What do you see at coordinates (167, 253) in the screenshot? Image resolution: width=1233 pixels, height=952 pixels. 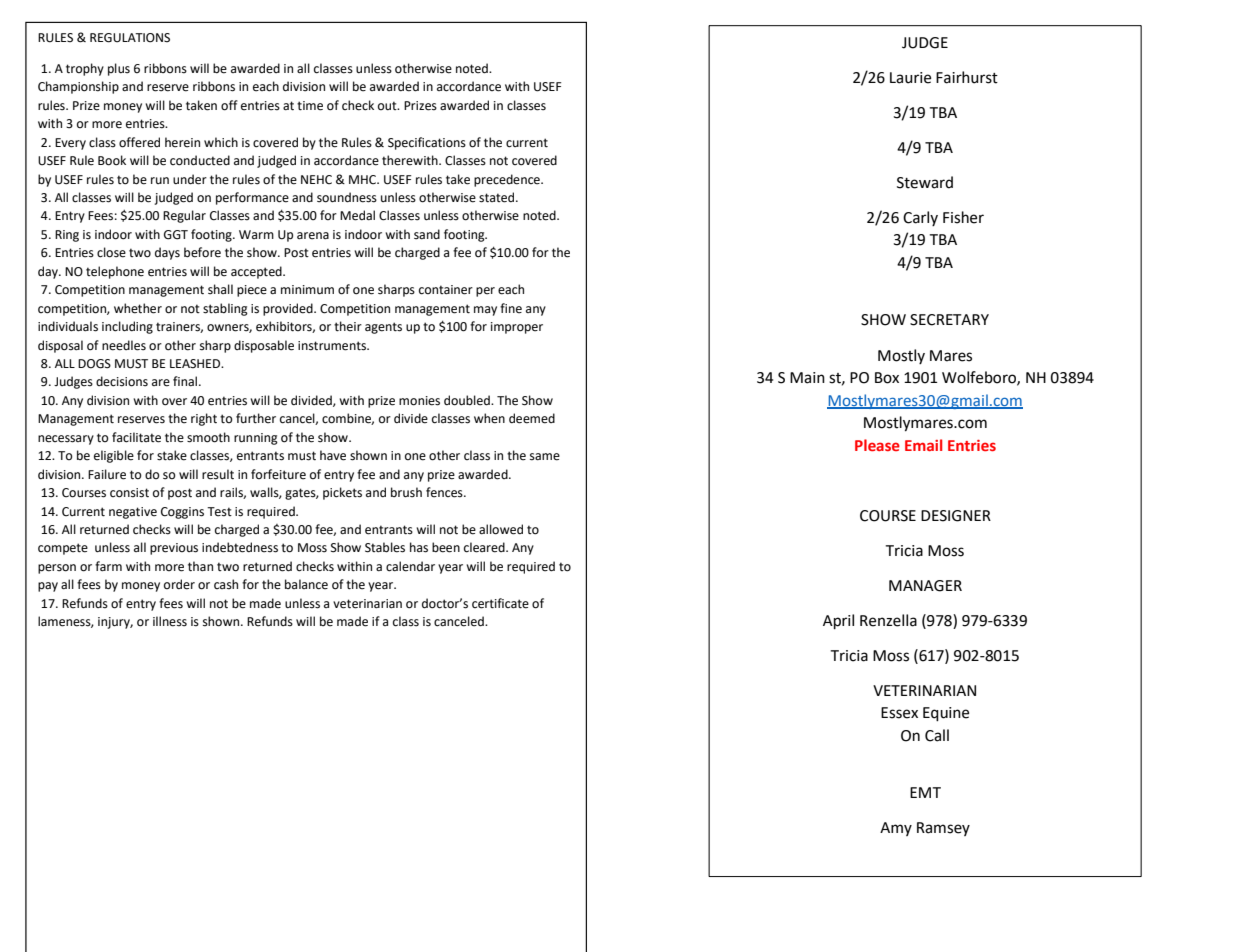 I see `days` at bounding box center [167, 253].
